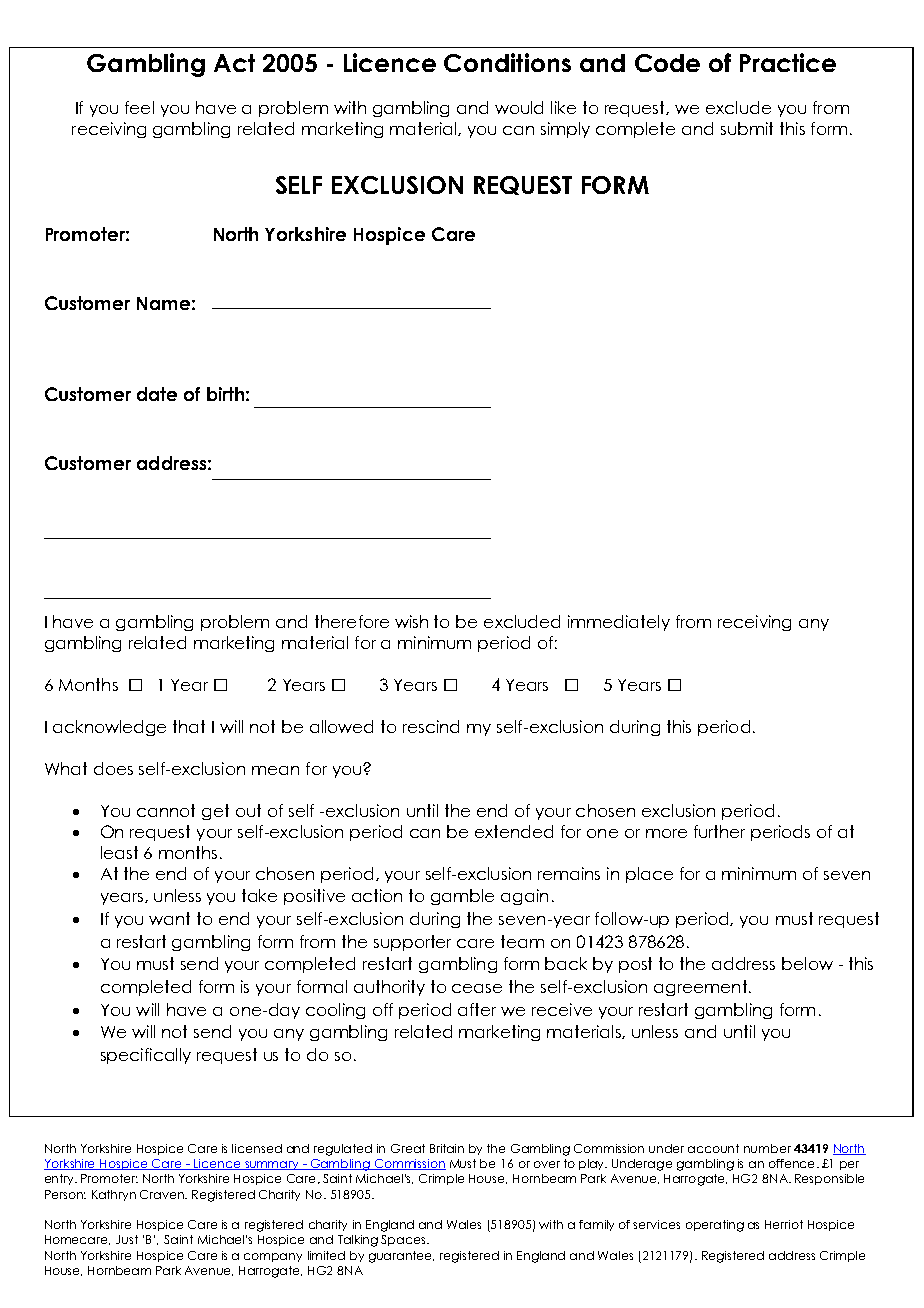  What do you see at coordinates (163, 1194) in the screenshot?
I see `Craven` at bounding box center [163, 1194].
